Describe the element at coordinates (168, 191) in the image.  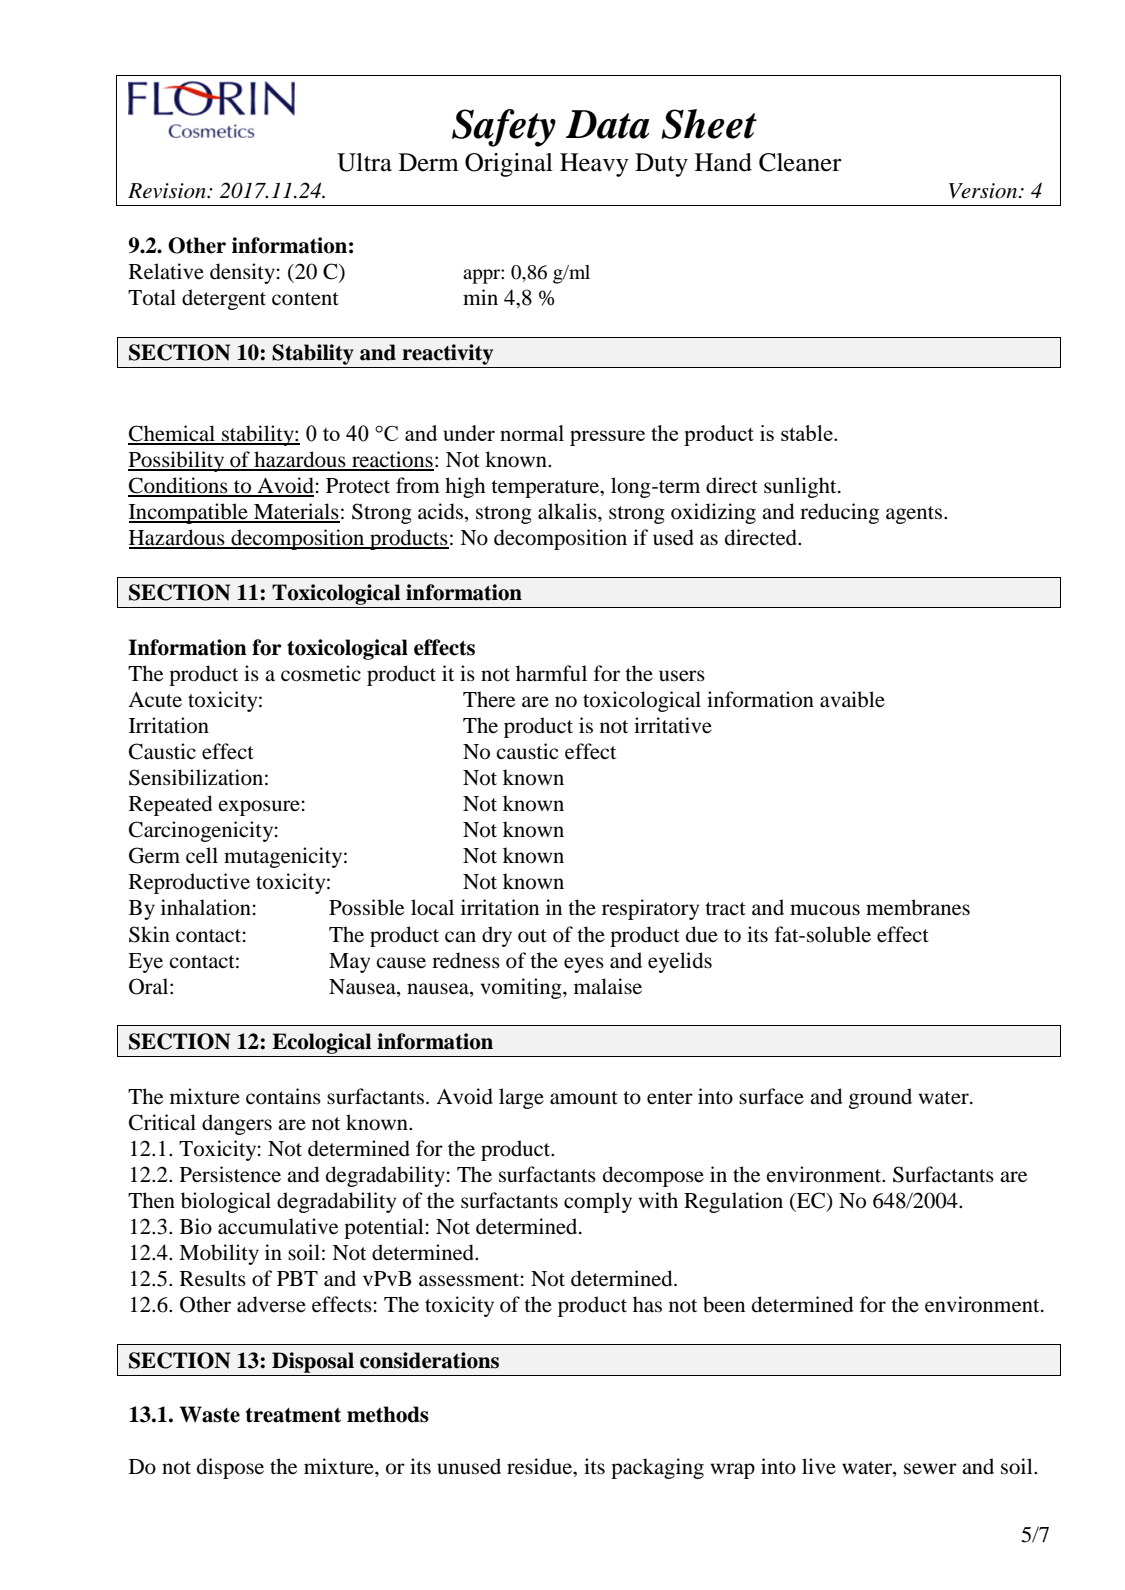
I see `Revision` at that location.
